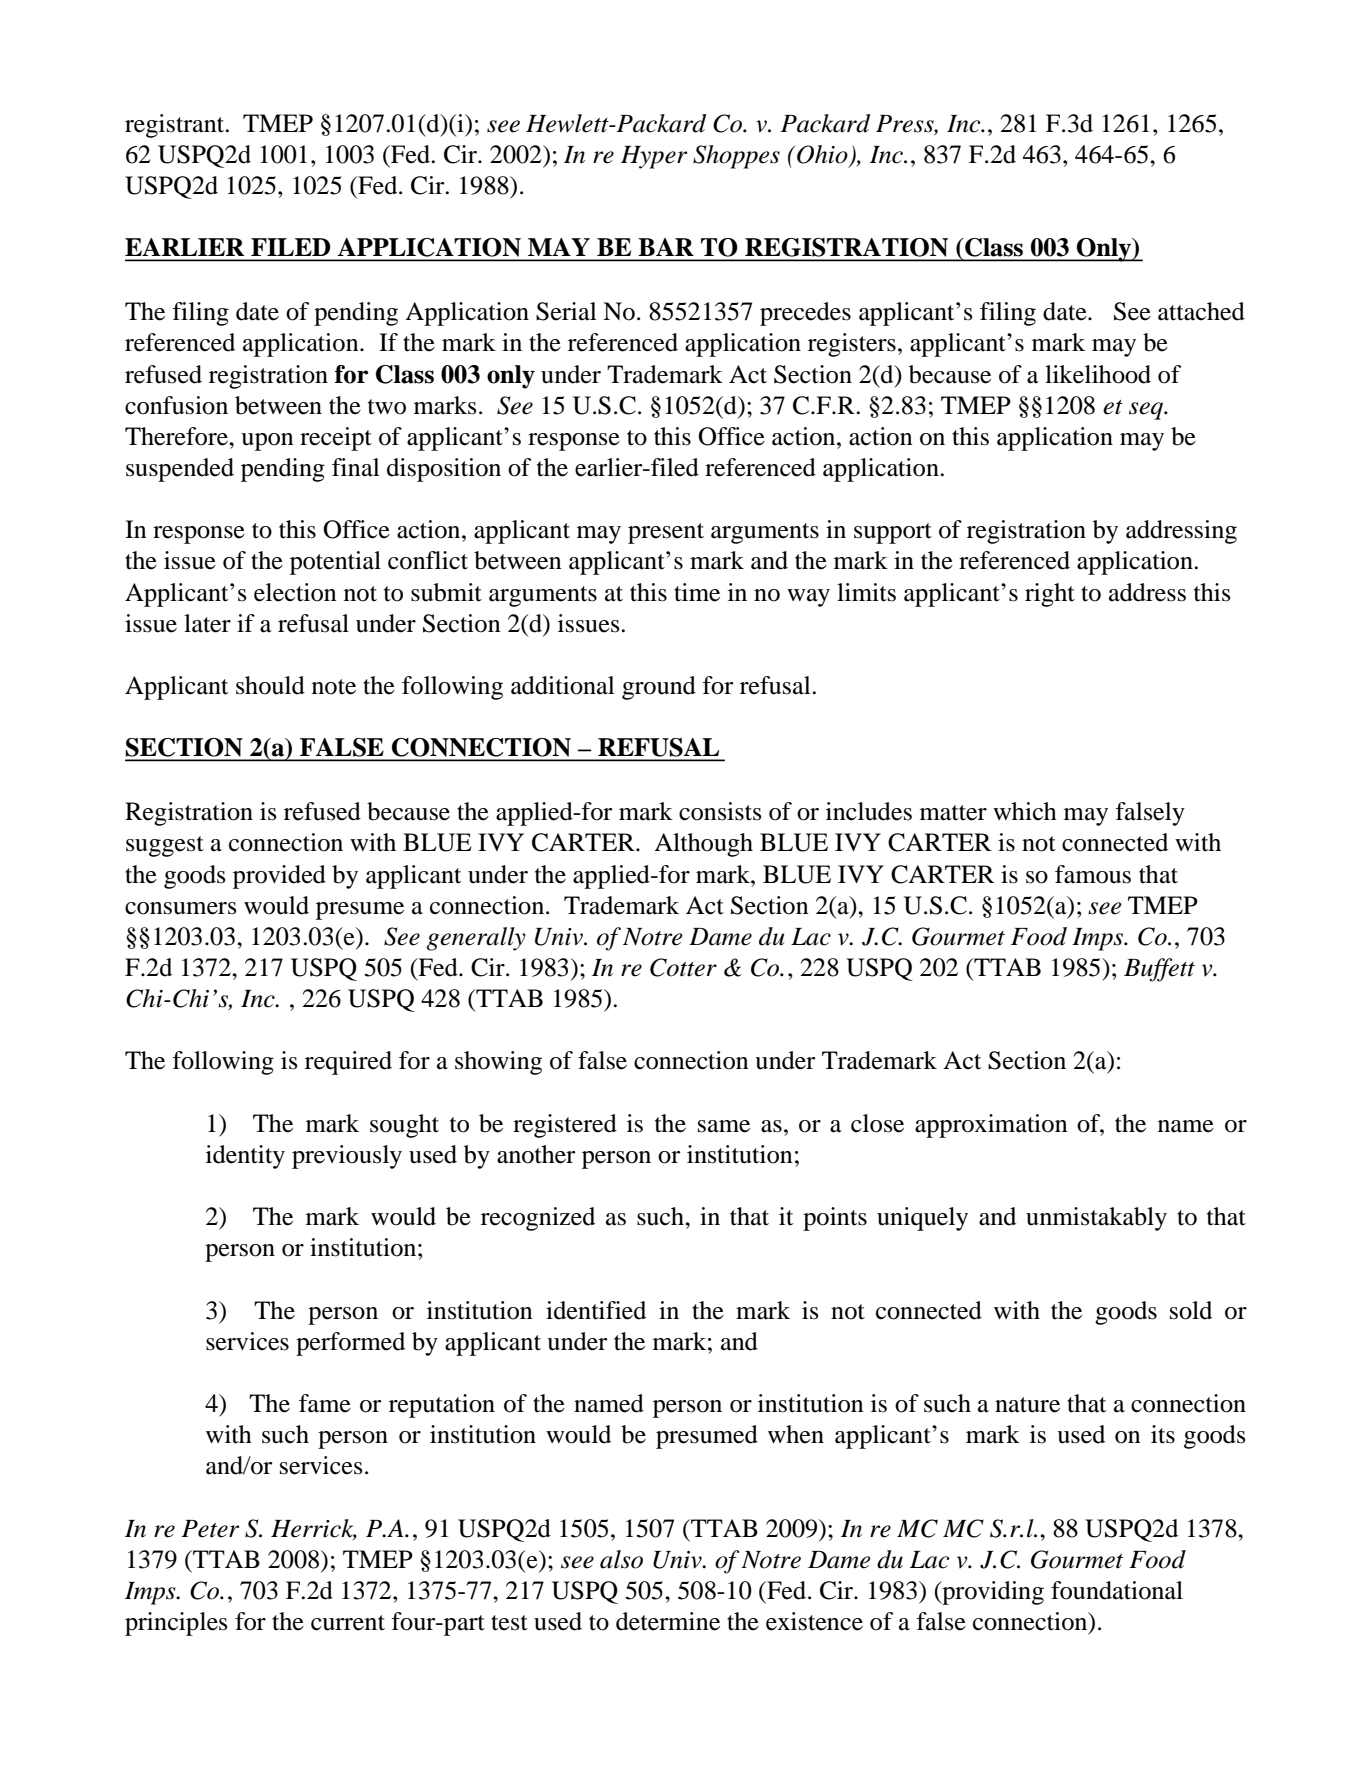 Image resolution: width=1371 pixels, height=1775 pixels. What do you see at coordinates (724, 1126) in the screenshot?
I see `same` at bounding box center [724, 1126].
